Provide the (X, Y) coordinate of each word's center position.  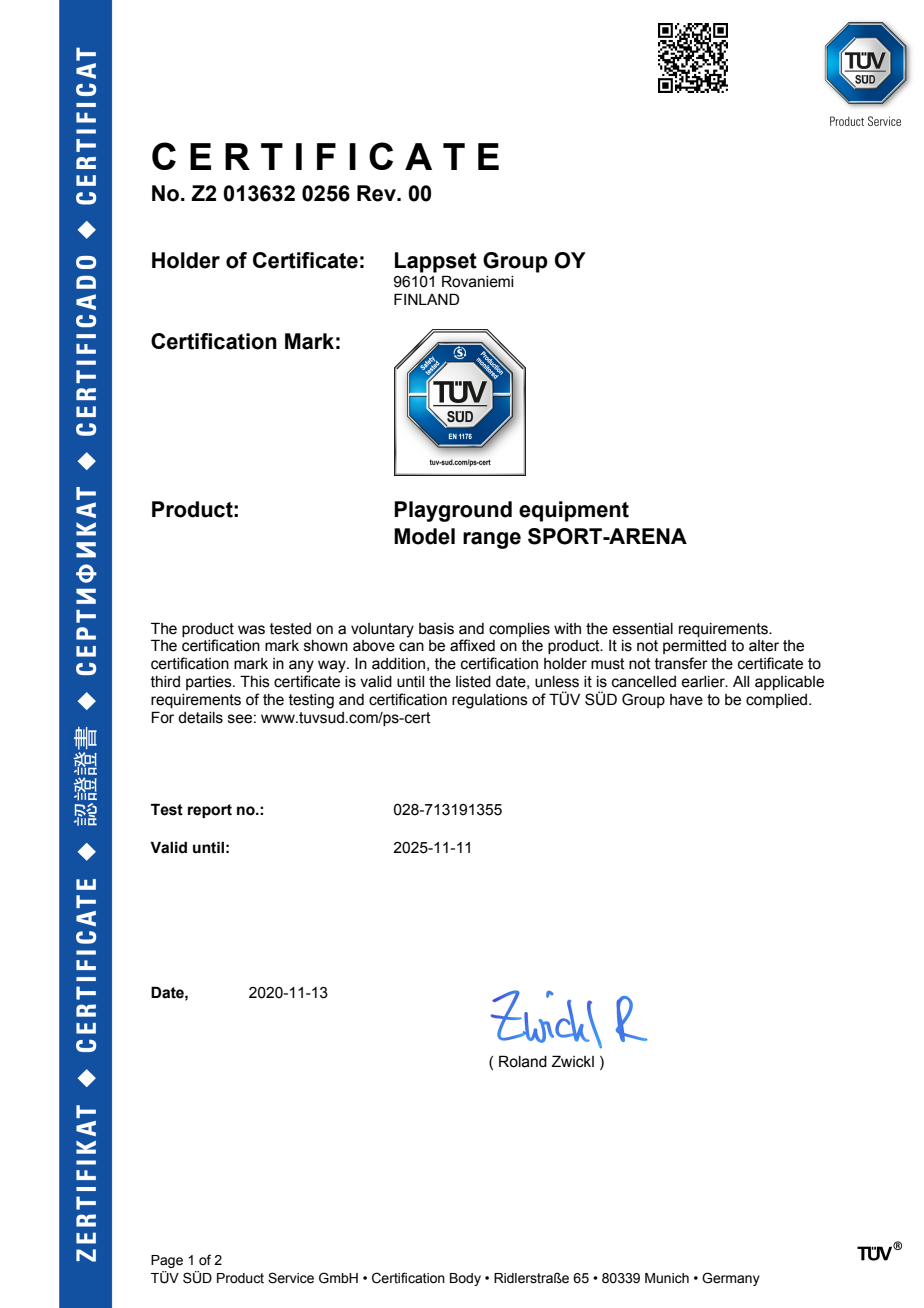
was (251, 630)
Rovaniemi (477, 281)
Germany (731, 1279)
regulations (490, 701)
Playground (453, 511)
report (210, 811)
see (240, 719)
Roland (523, 1061)
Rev (377, 193)
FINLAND (426, 299)
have (686, 700)
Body (465, 1279)
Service (291, 1278)
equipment (574, 511)
